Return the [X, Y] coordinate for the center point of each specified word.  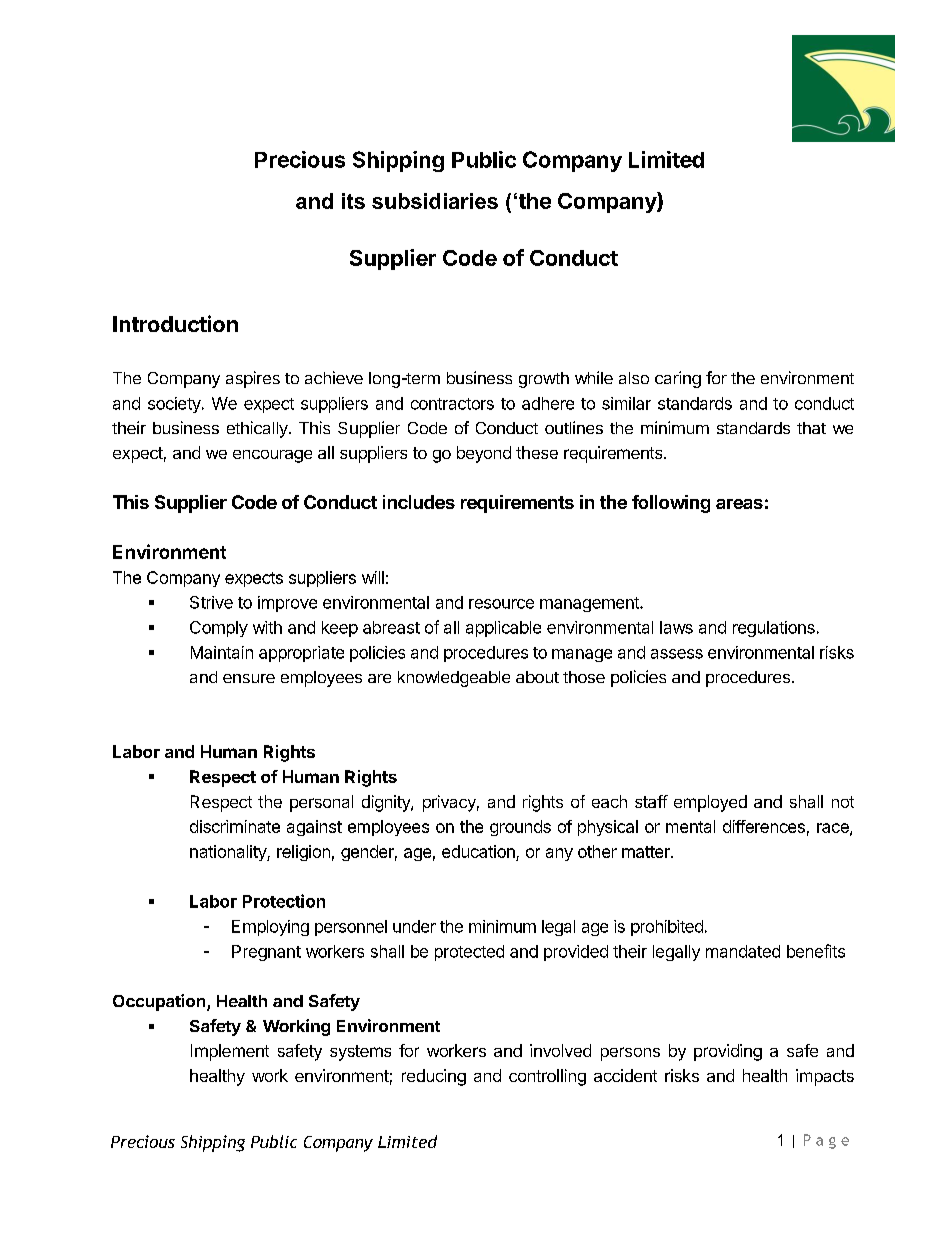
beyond [484, 454]
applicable [503, 629]
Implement [230, 1052]
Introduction [175, 323]
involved [560, 1050]
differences [764, 826]
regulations [774, 629]
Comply [219, 629]
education [479, 853]
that [811, 428]
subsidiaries [435, 201]
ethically [258, 429]
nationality [229, 853]
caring [678, 379]
